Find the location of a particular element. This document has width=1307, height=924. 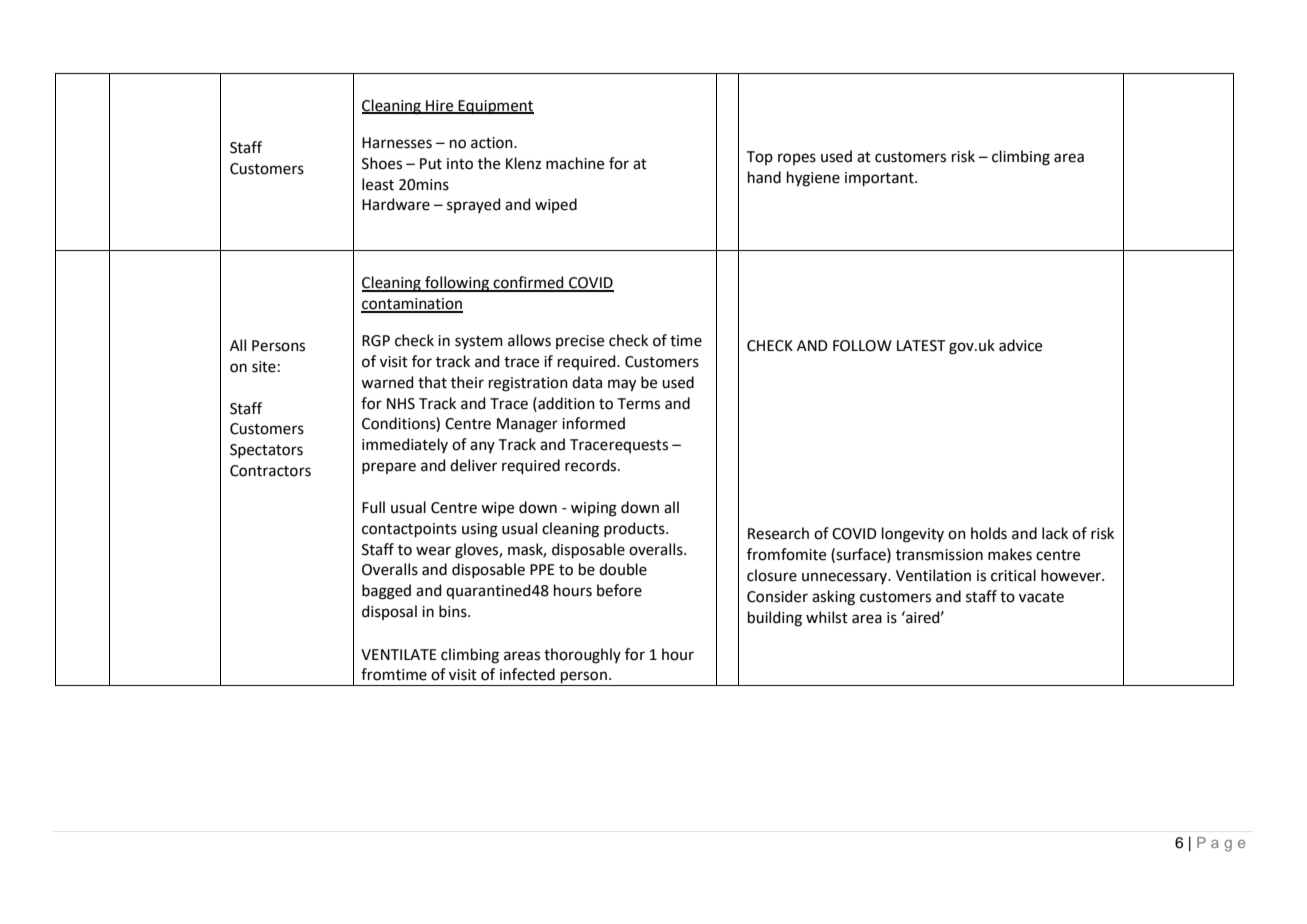

VENTILATE is located at coordinates (399, 654).
